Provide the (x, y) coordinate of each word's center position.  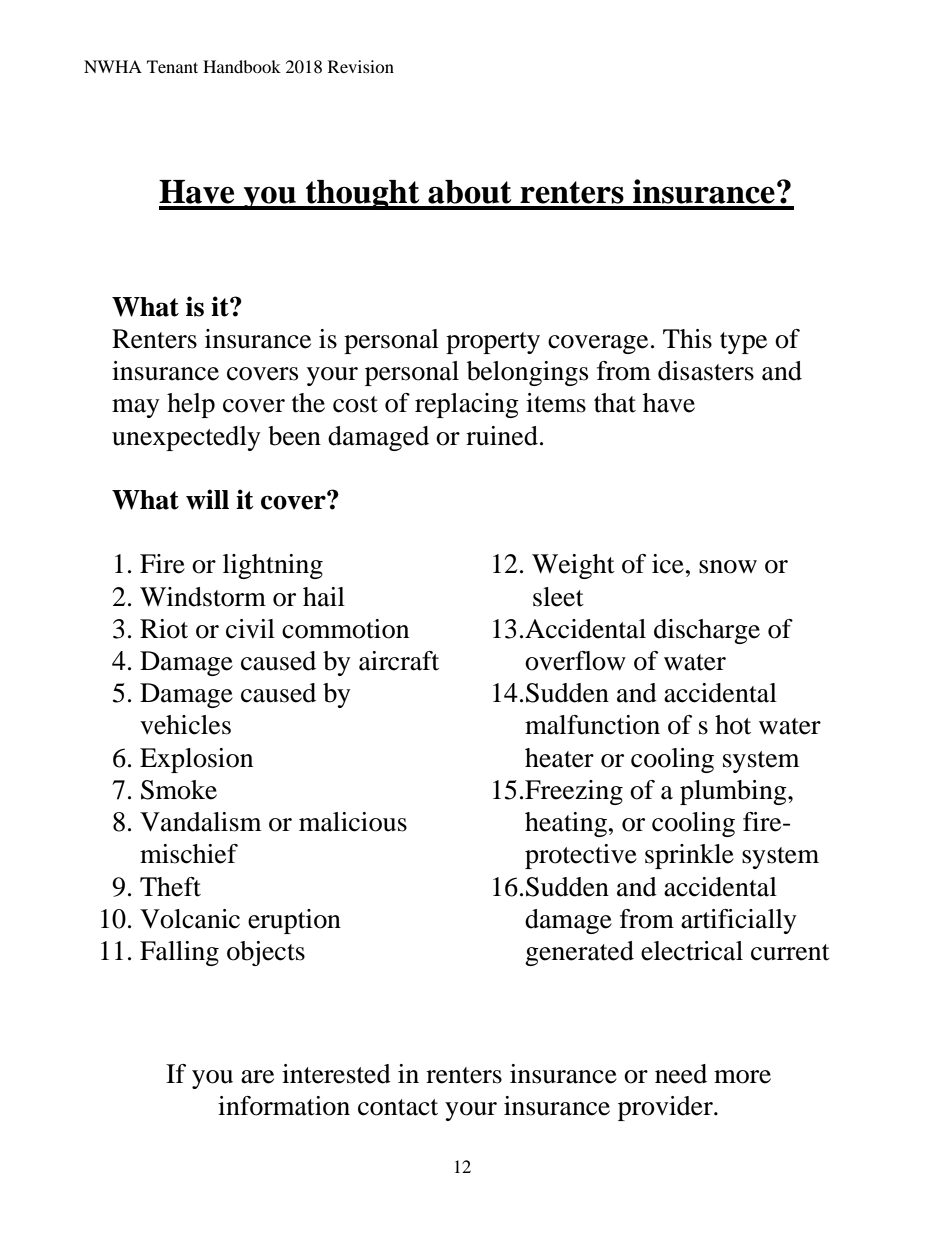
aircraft (399, 661)
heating (566, 824)
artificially (739, 921)
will (207, 499)
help (191, 405)
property (493, 343)
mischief (189, 854)
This (687, 339)
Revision (361, 66)
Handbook (242, 66)
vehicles (185, 725)
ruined (502, 436)
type (743, 343)
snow (728, 567)
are (257, 1077)
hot (733, 725)
